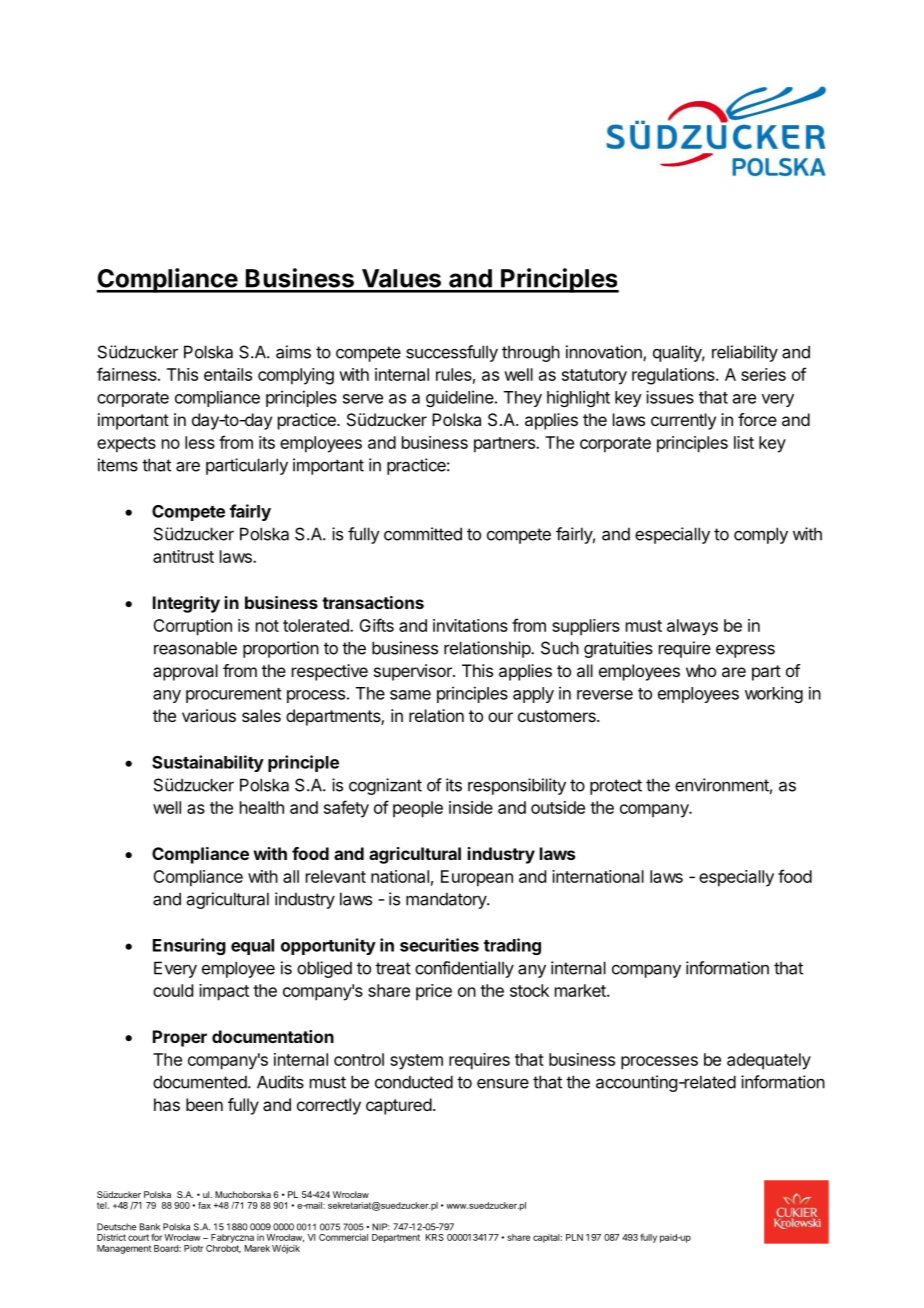 This page has height=1308, width=924. I want to click on protect, so click(616, 787).
